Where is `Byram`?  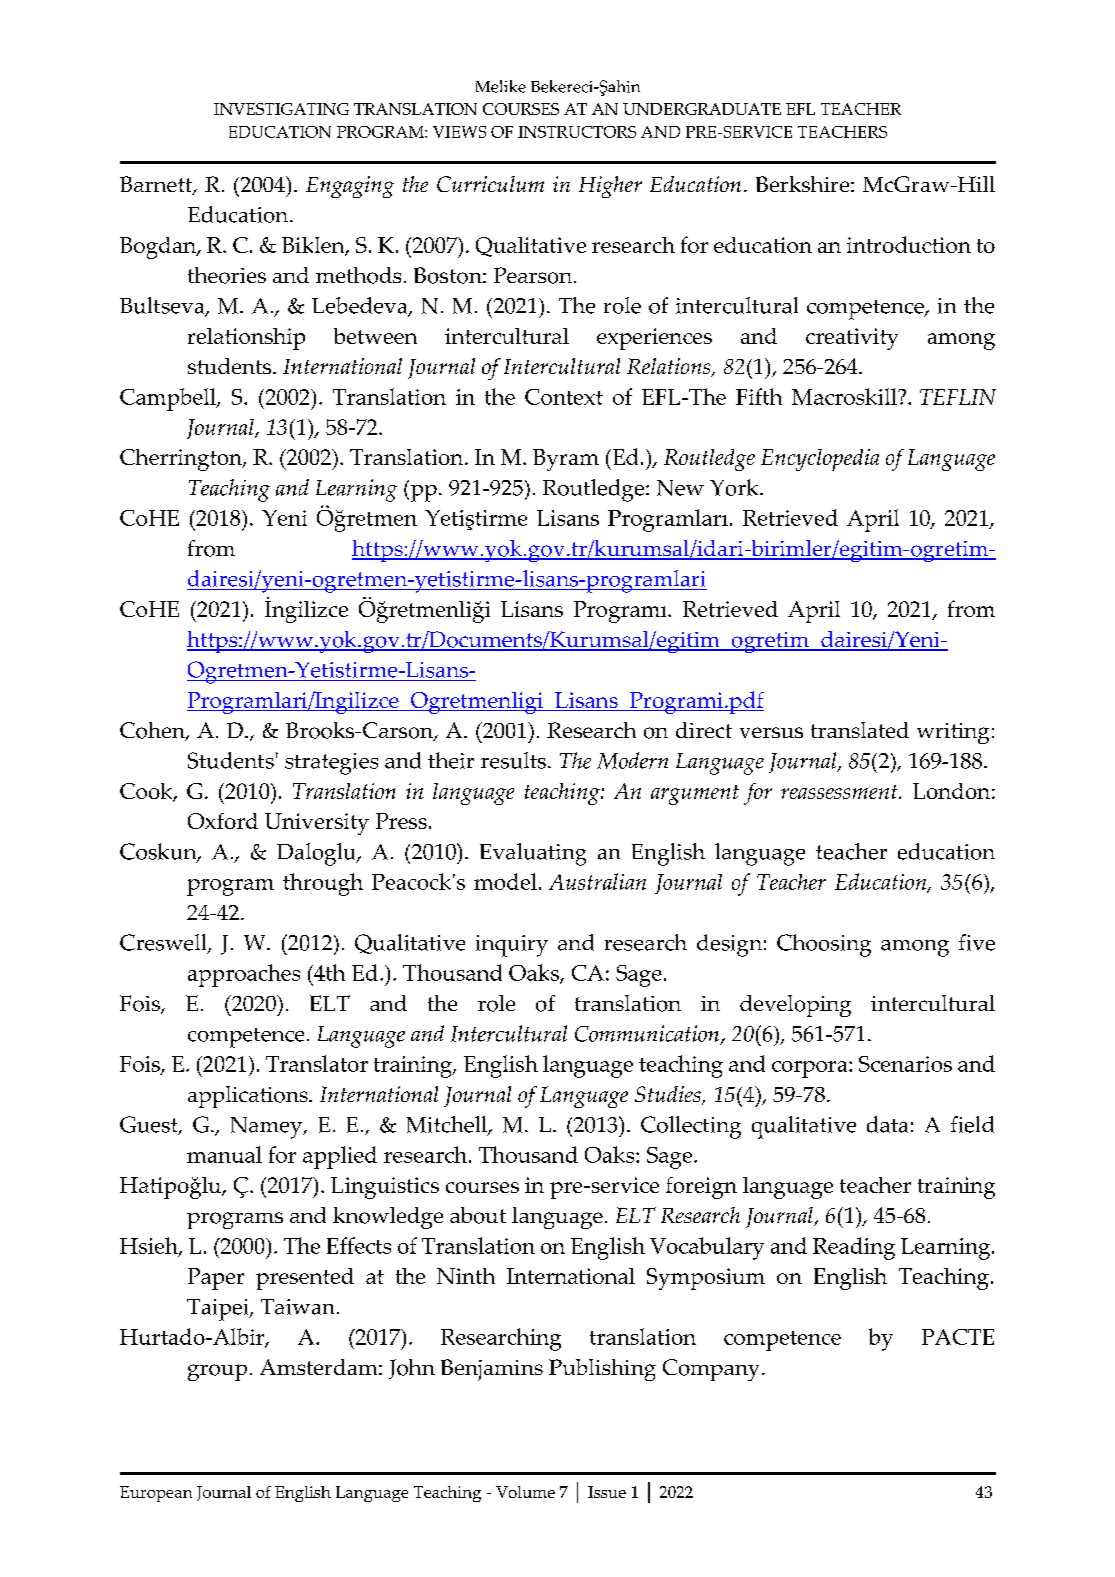 Byram is located at coordinates (566, 460).
